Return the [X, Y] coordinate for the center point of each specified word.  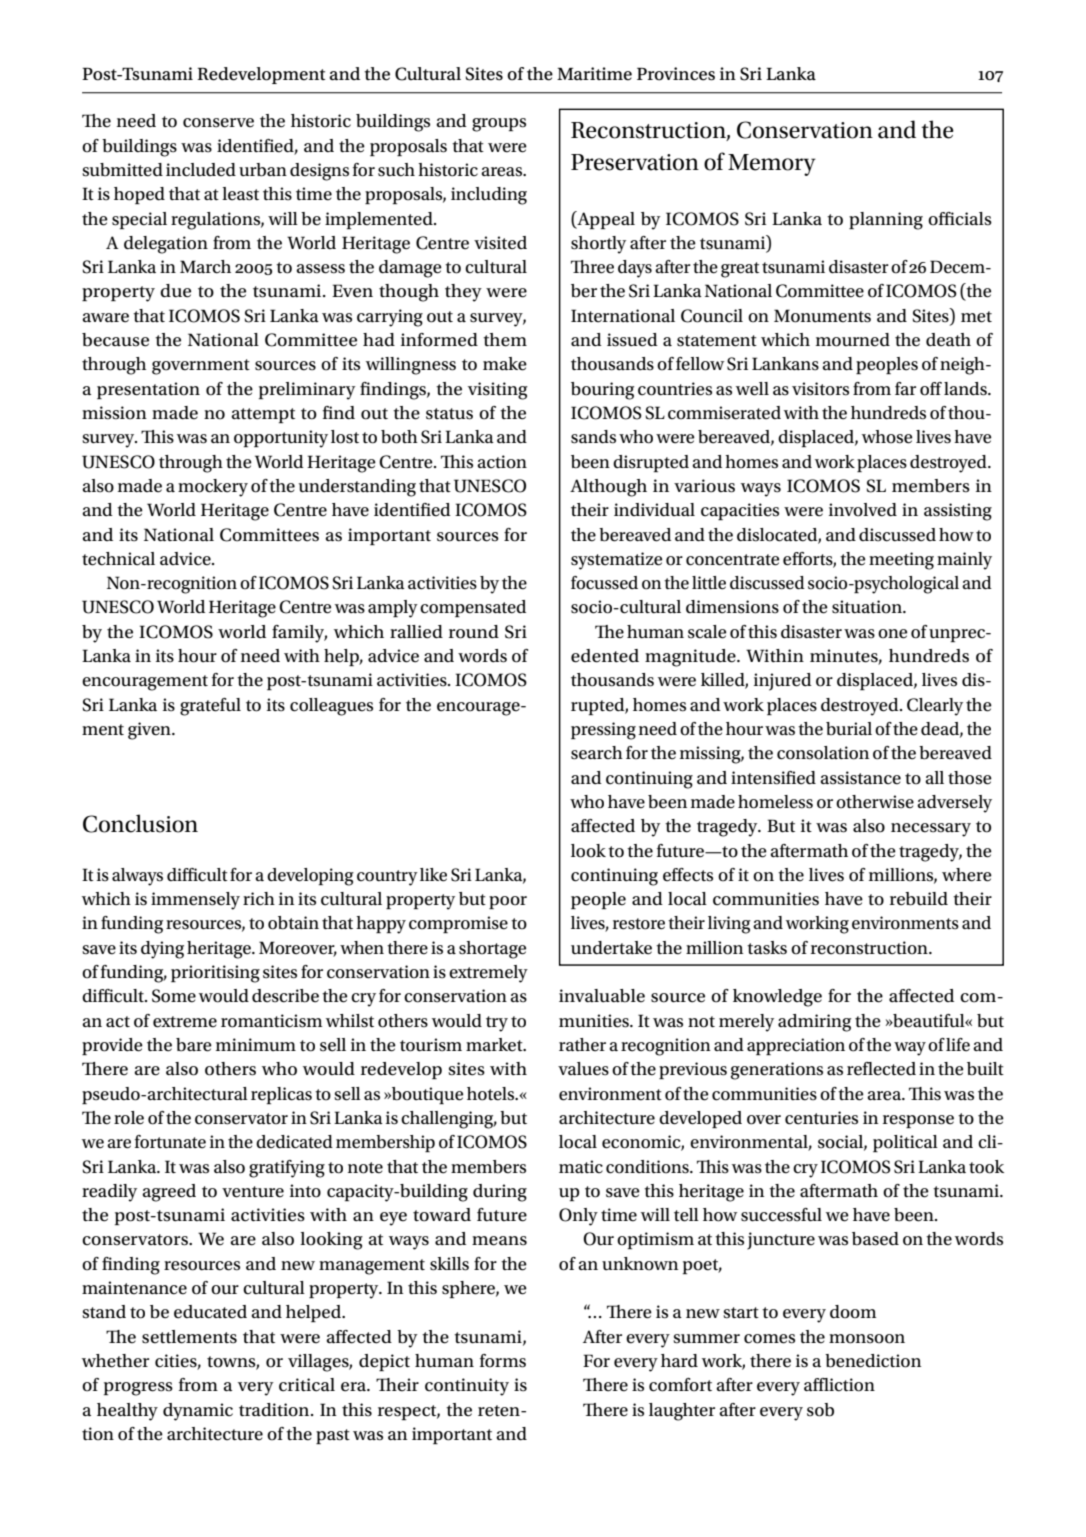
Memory [772, 165]
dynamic [198, 1412]
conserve [218, 123]
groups [499, 125]
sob [820, 1410]
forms [503, 1361]
